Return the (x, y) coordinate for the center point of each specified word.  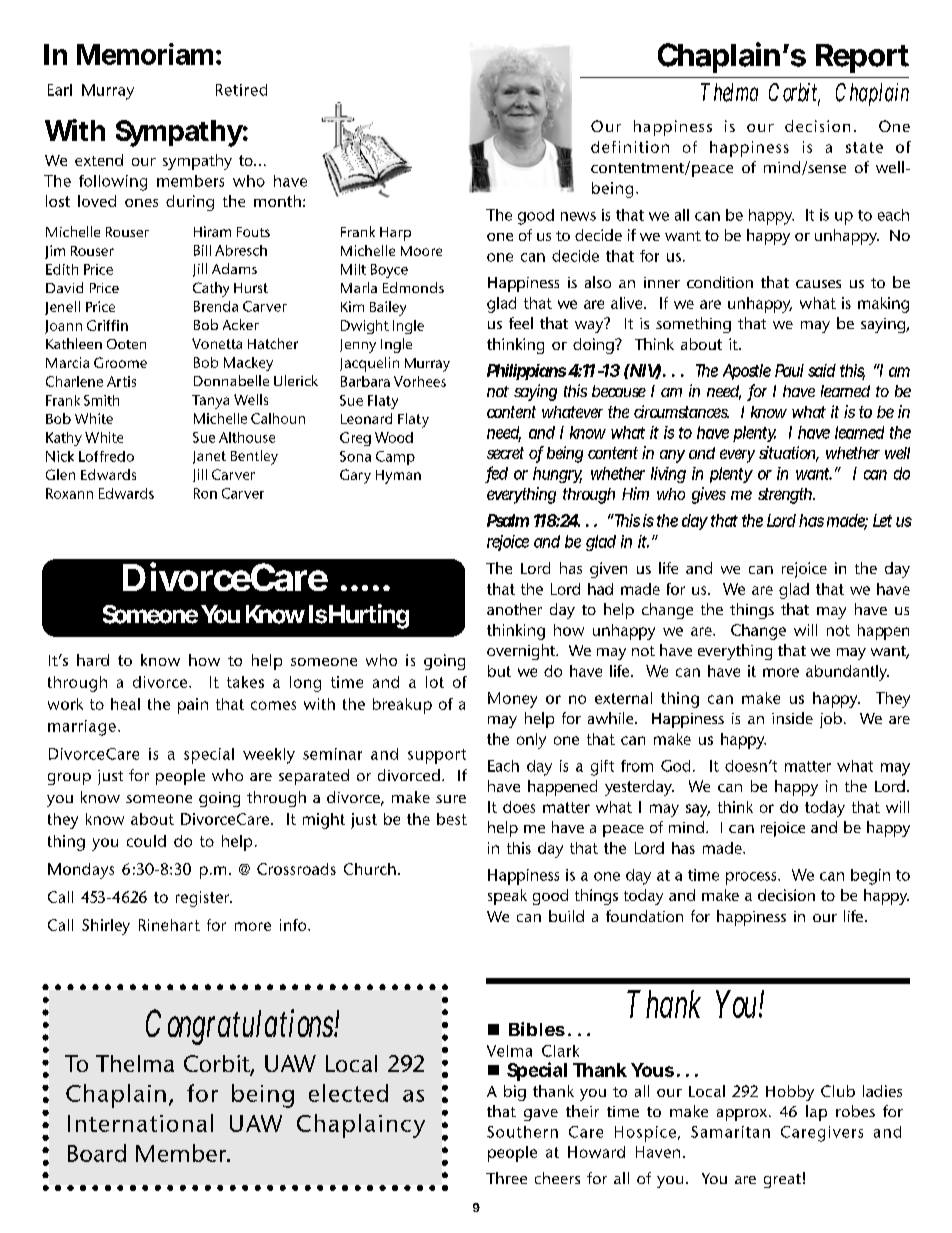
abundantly (847, 673)
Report (862, 58)
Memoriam (145, 54)
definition (630, 147)
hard (93, 660)
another (514, 609)
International (140, 1123)
